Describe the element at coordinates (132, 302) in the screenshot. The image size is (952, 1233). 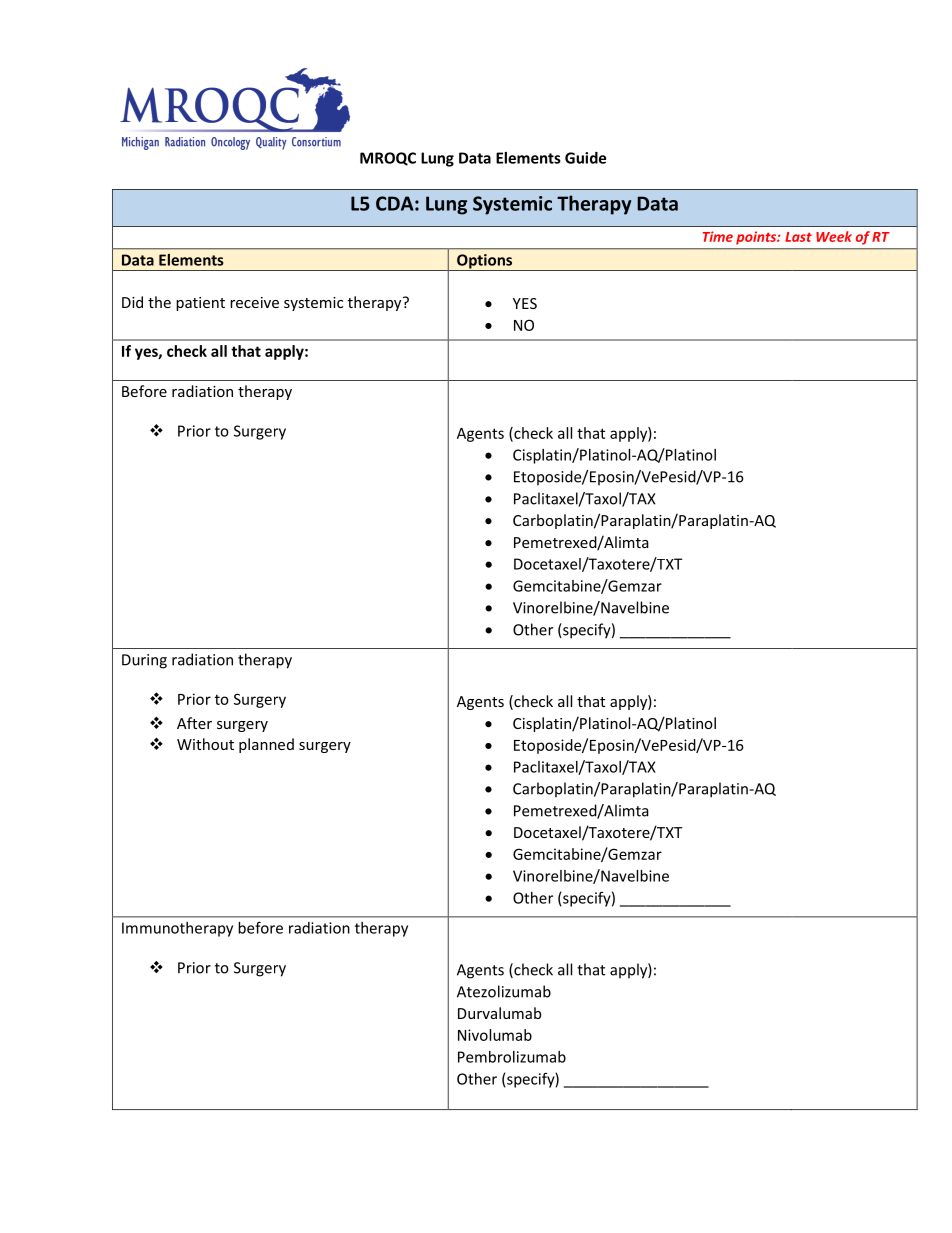
I see `Did` at that location.
